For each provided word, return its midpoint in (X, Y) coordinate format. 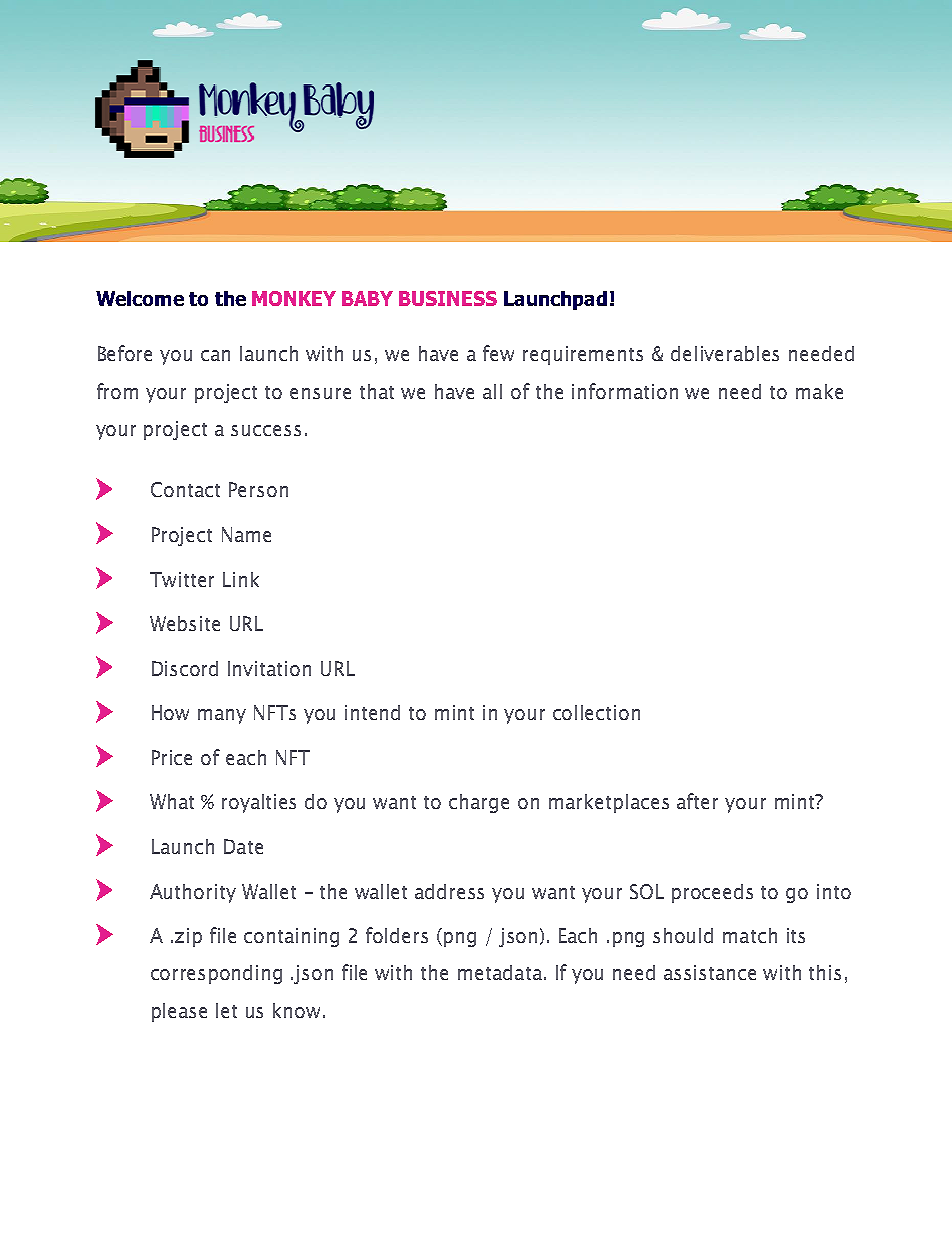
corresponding (216, 974)
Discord (185, 668)
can (215, 355)
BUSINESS (448, 298)
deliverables (725, 353)
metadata (501, 972)
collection (596, 712)
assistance (710, 972)
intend (372, 712)
